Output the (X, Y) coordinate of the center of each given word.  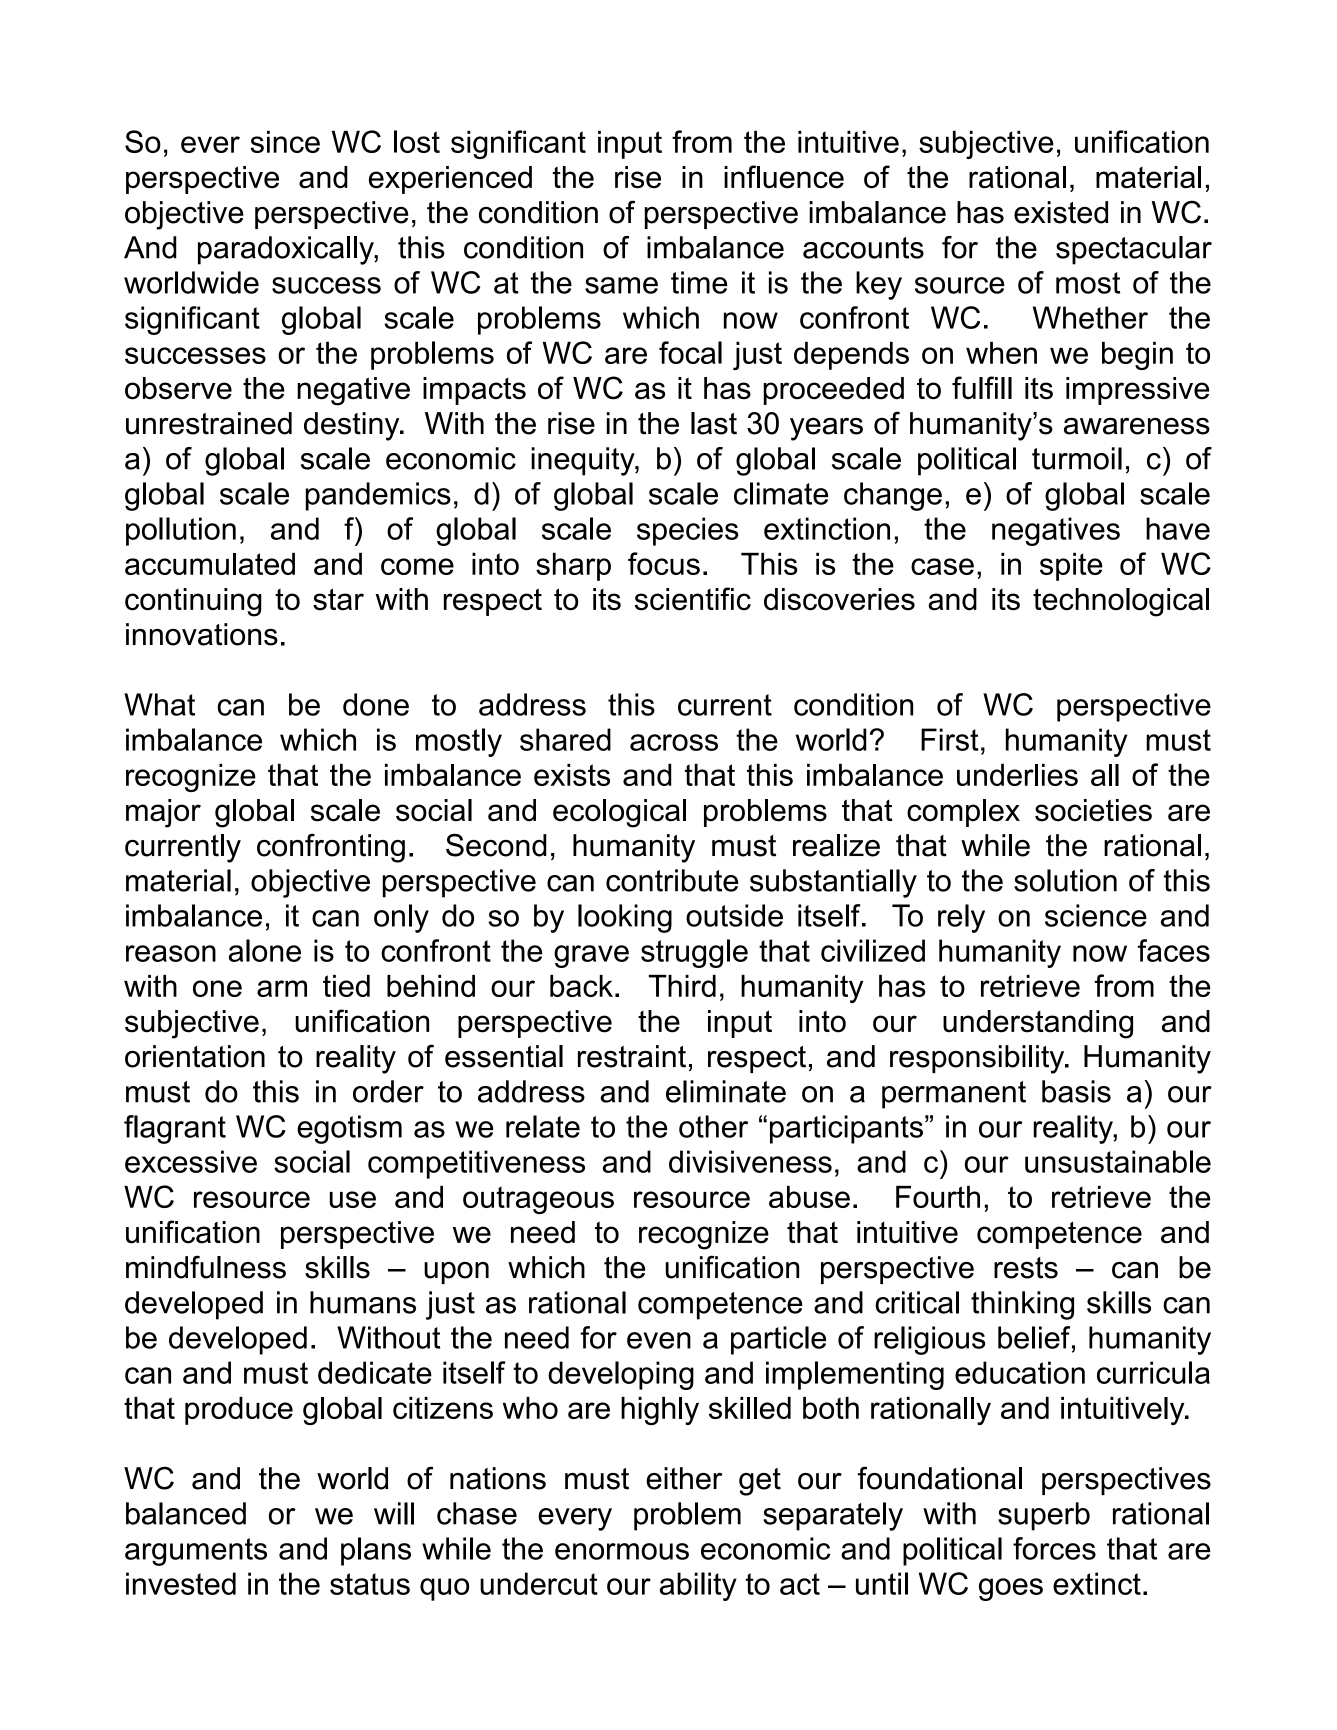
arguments (196, 1552)
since (285, 141)
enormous (622, 1551)
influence (784, 177)
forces (1054, 1548)
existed (1061, 212)
